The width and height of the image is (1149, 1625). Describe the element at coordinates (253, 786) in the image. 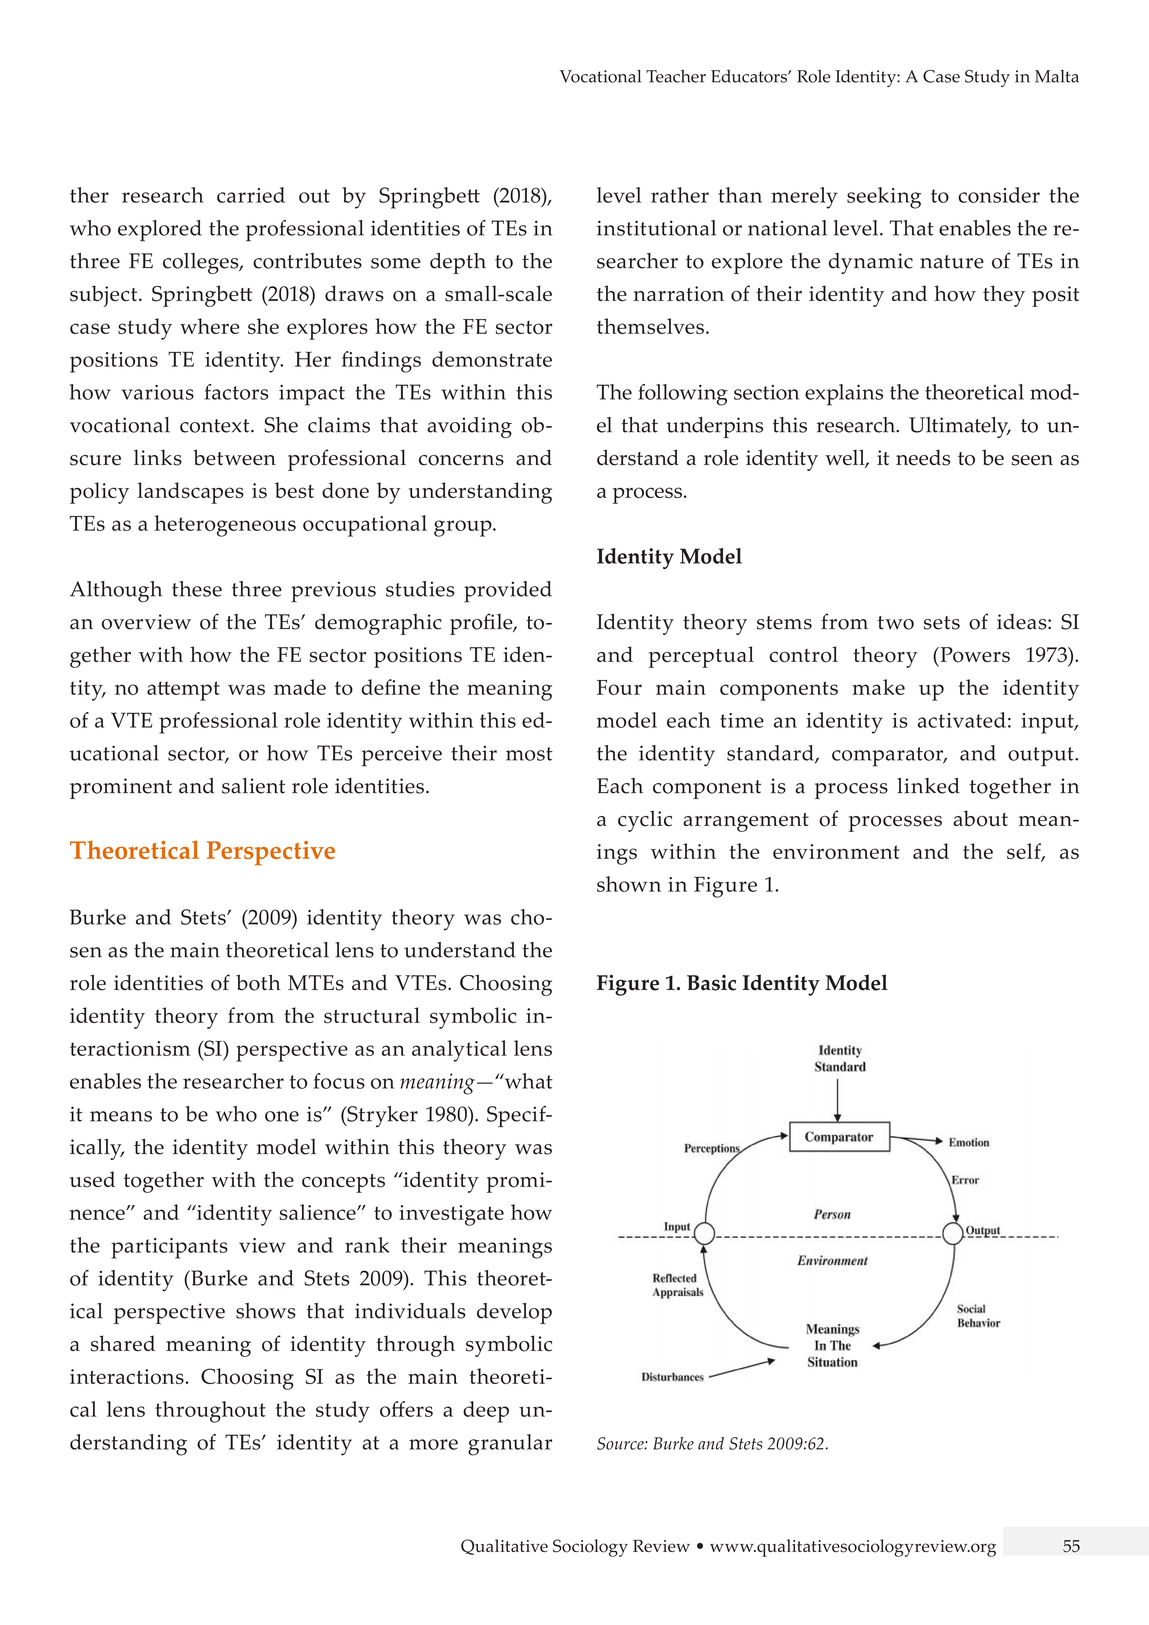

I see `salient` at that location.
